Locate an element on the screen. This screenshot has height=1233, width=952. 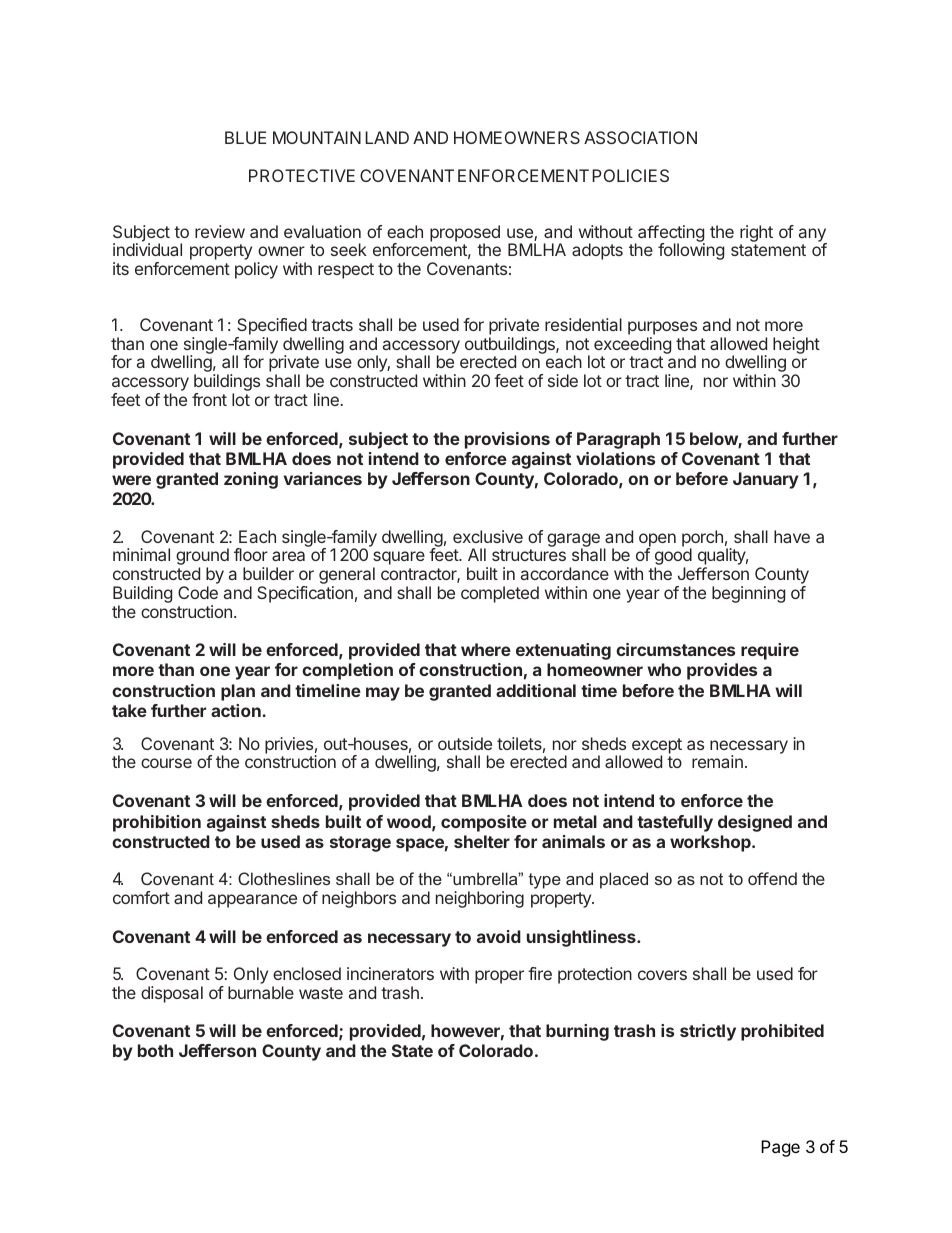
LAND is located at coordinates (387, 137).
